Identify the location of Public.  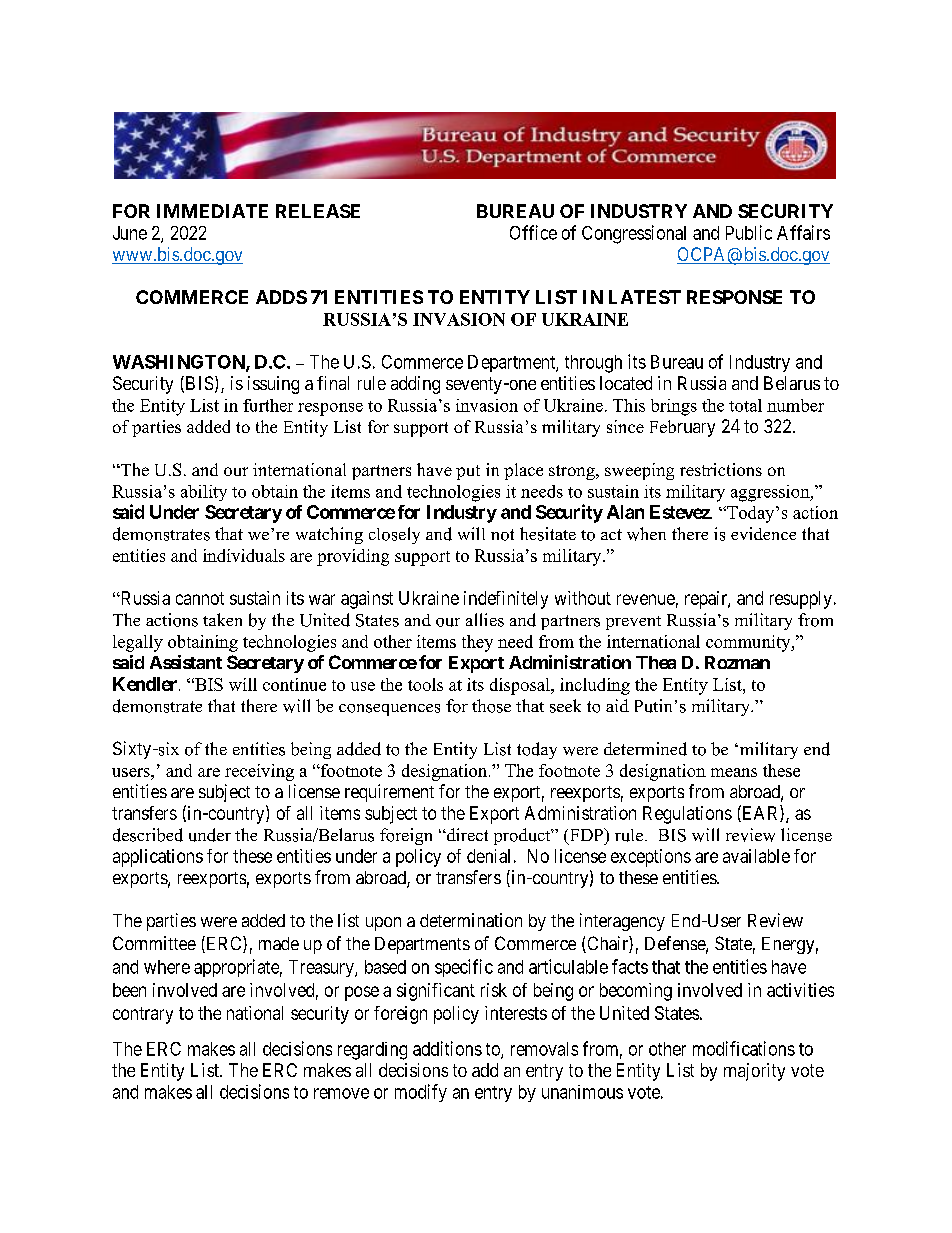
(749, 232).
